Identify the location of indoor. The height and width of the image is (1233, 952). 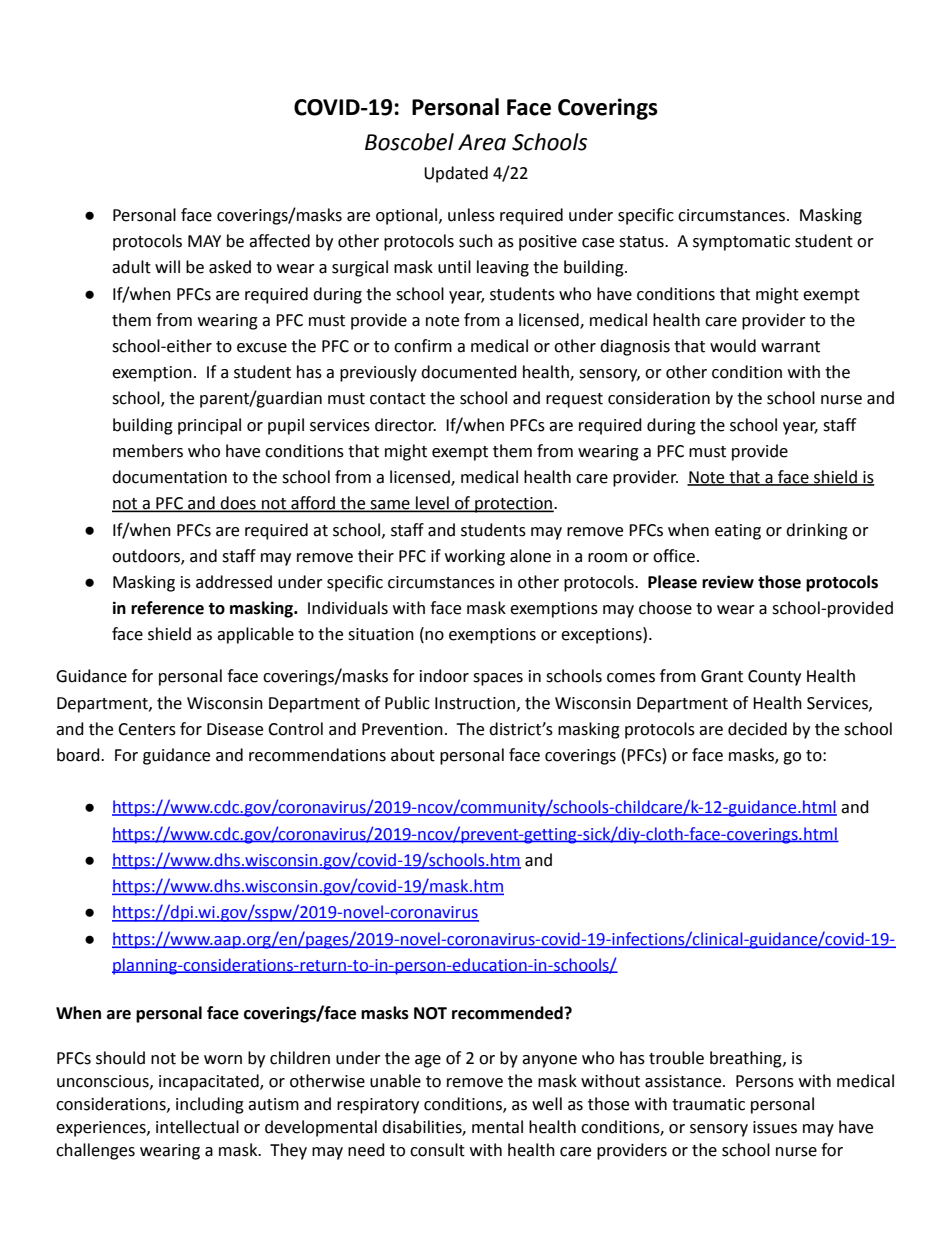
(444, 676).
